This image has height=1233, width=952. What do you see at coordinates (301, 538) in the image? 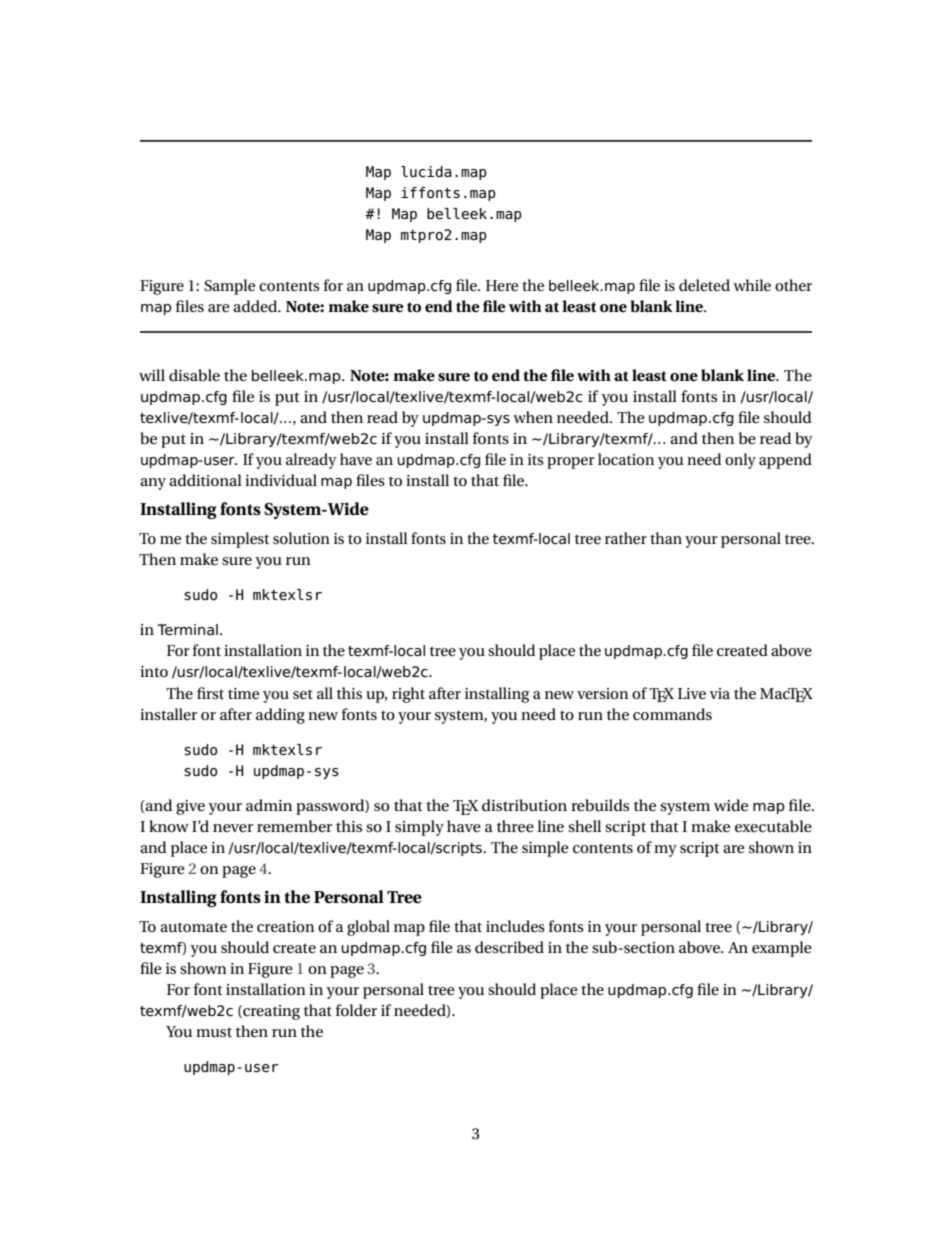
I see `solution` at bounding box center [301, 538].
